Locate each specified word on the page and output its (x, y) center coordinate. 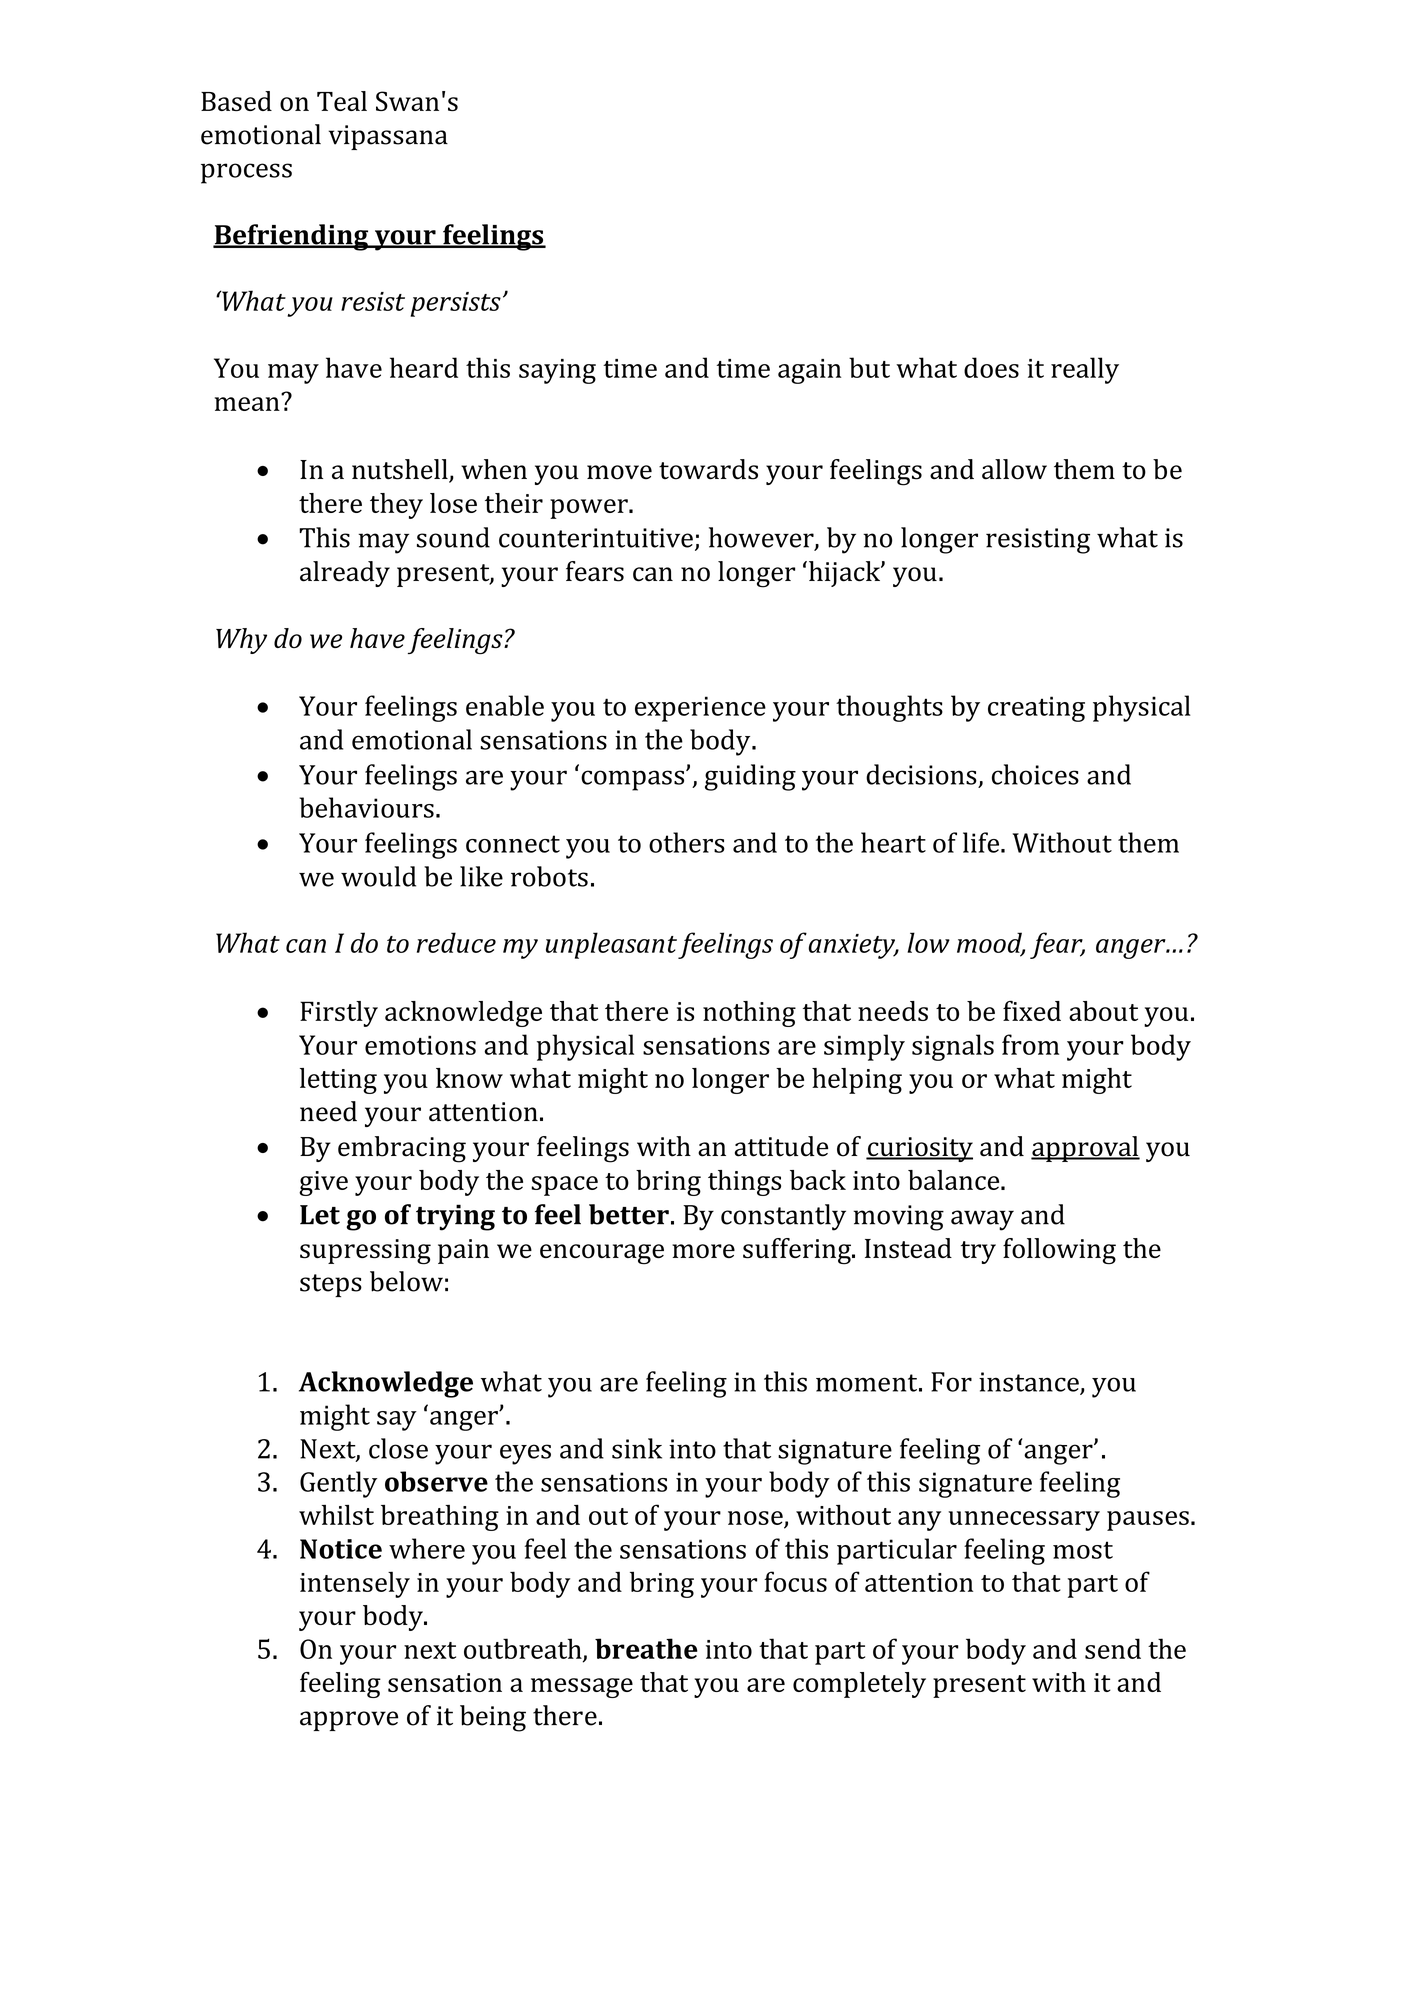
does (991, 367)
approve (349, 1721)
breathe (646, 1648)
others (687, 842)
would (378, 876)
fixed (1032, 1011)
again (809, 371)
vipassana (388, 137)
